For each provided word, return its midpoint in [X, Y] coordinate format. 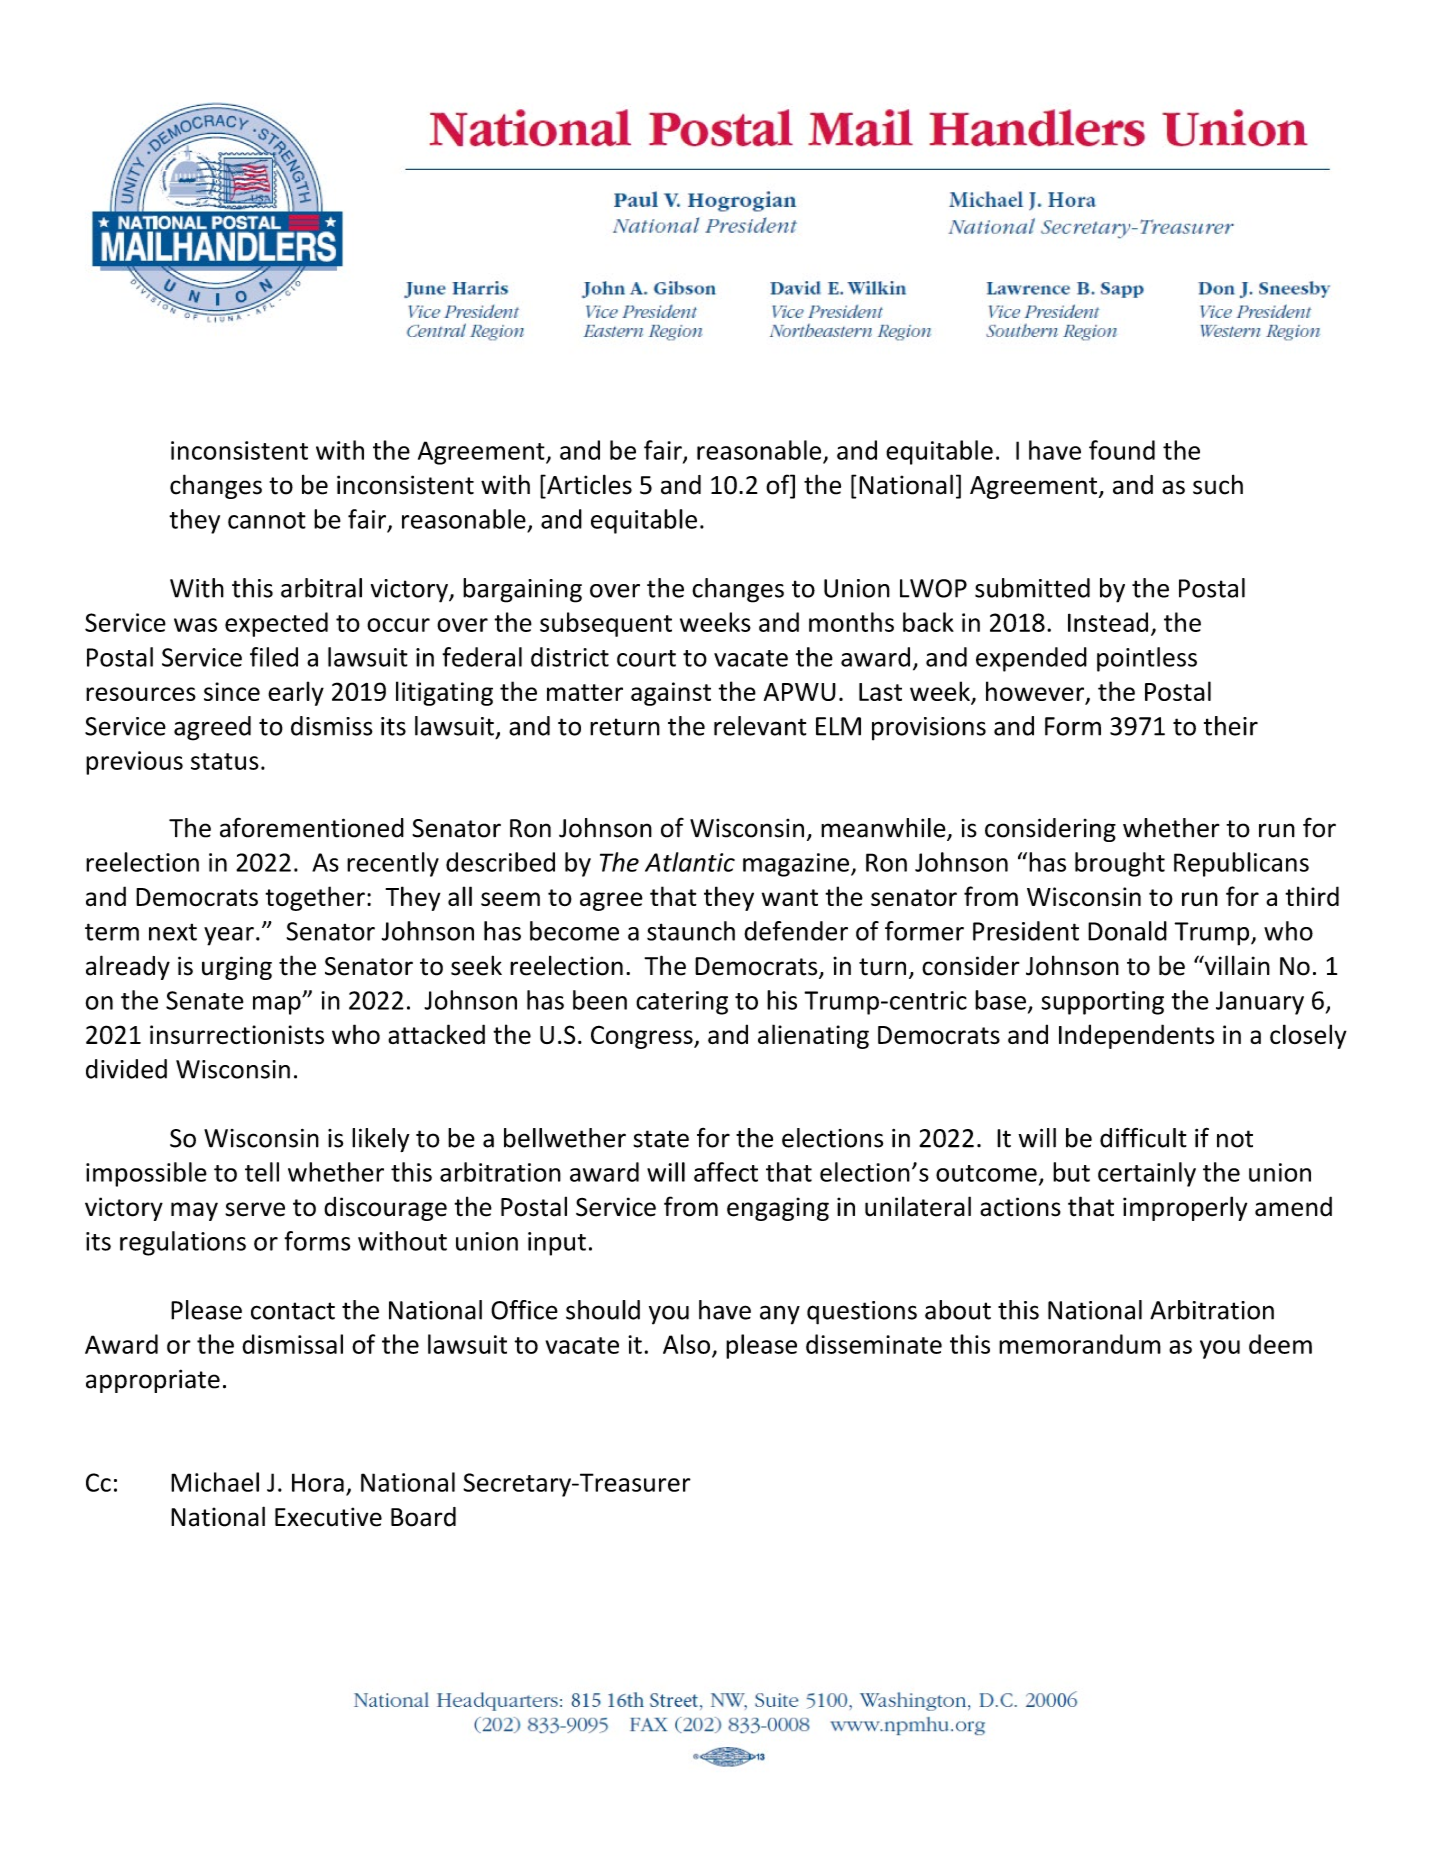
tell [262, 1172]
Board [423, 1517]
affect [726, 1172]
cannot [267, 520]
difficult [1143, 1137]
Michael [215, 1482]
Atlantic [690, 862]
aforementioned [312, 827]
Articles [588, 484]
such [1218, 484]
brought [1120, 864]
